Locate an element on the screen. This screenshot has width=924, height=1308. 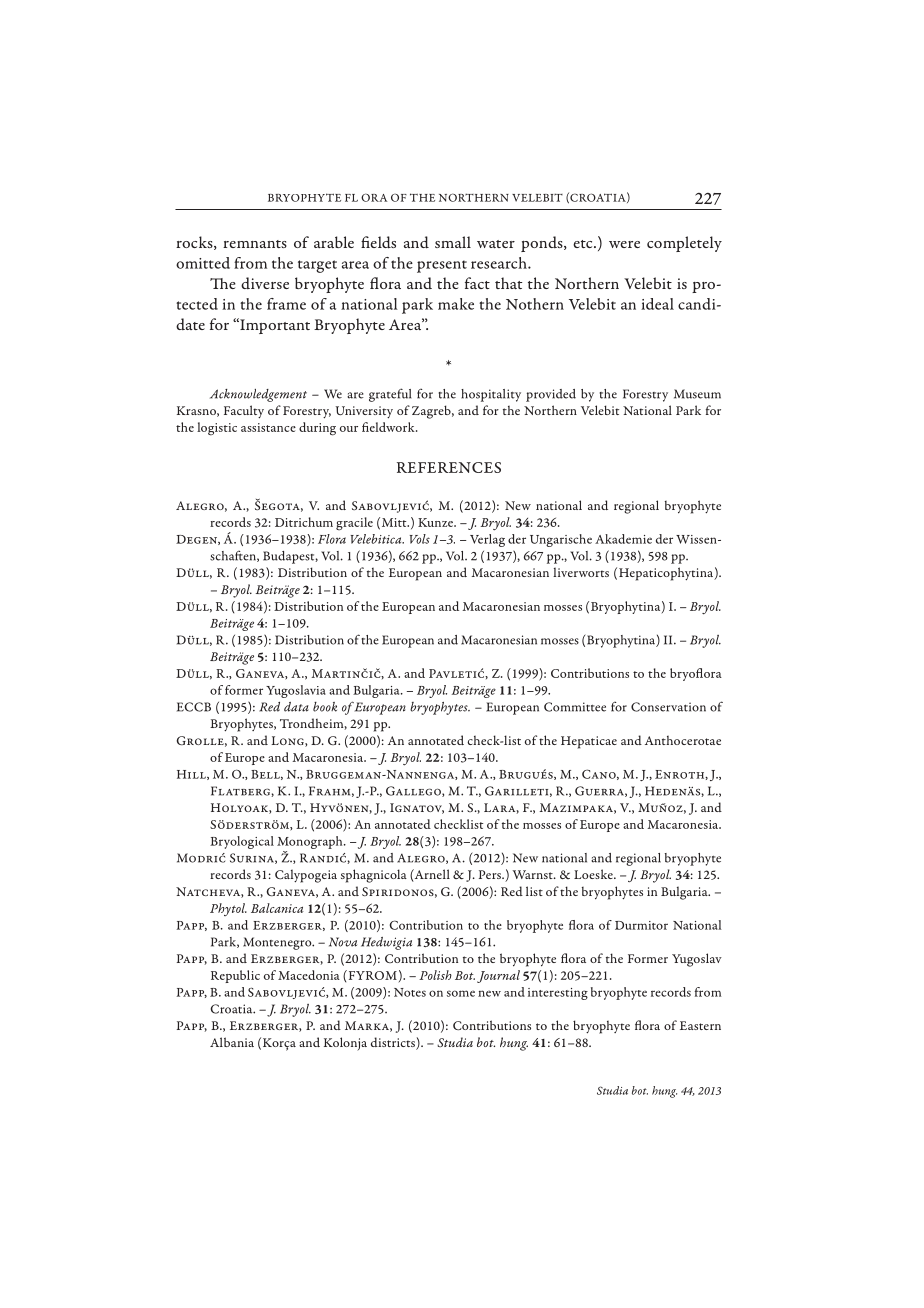
book is located at coordinates (325, 707).
